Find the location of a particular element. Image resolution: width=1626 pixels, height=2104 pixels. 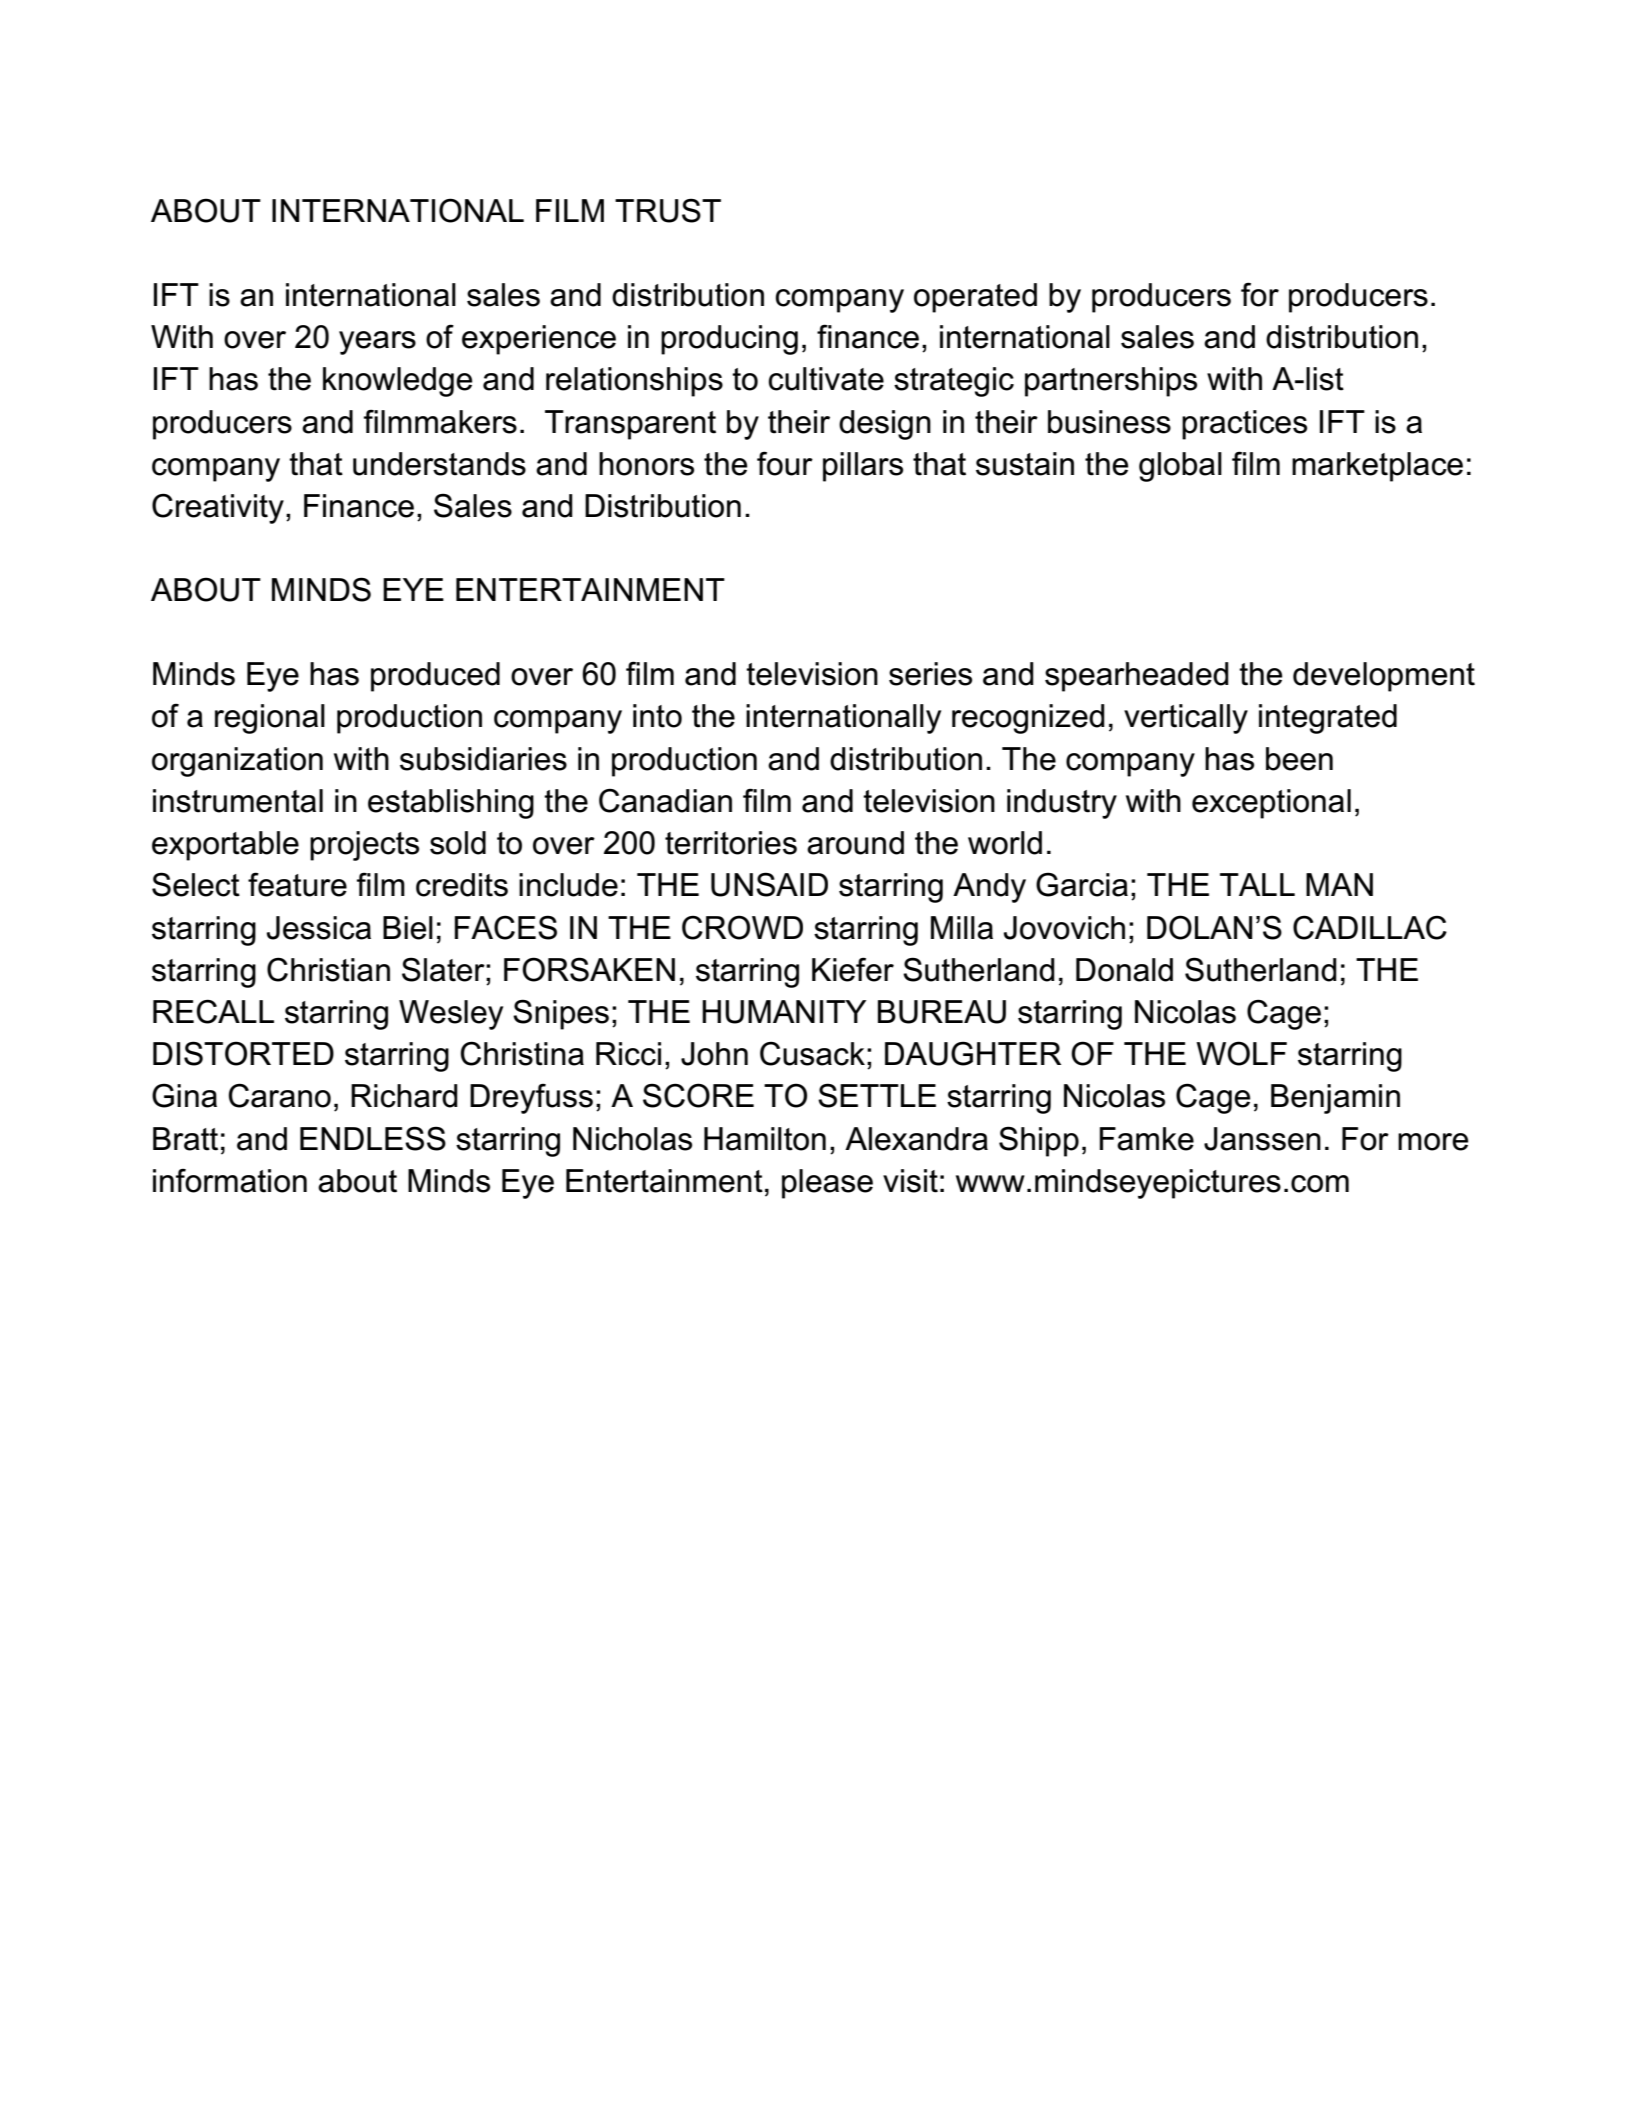

series is located at coordinates (930, 674).
